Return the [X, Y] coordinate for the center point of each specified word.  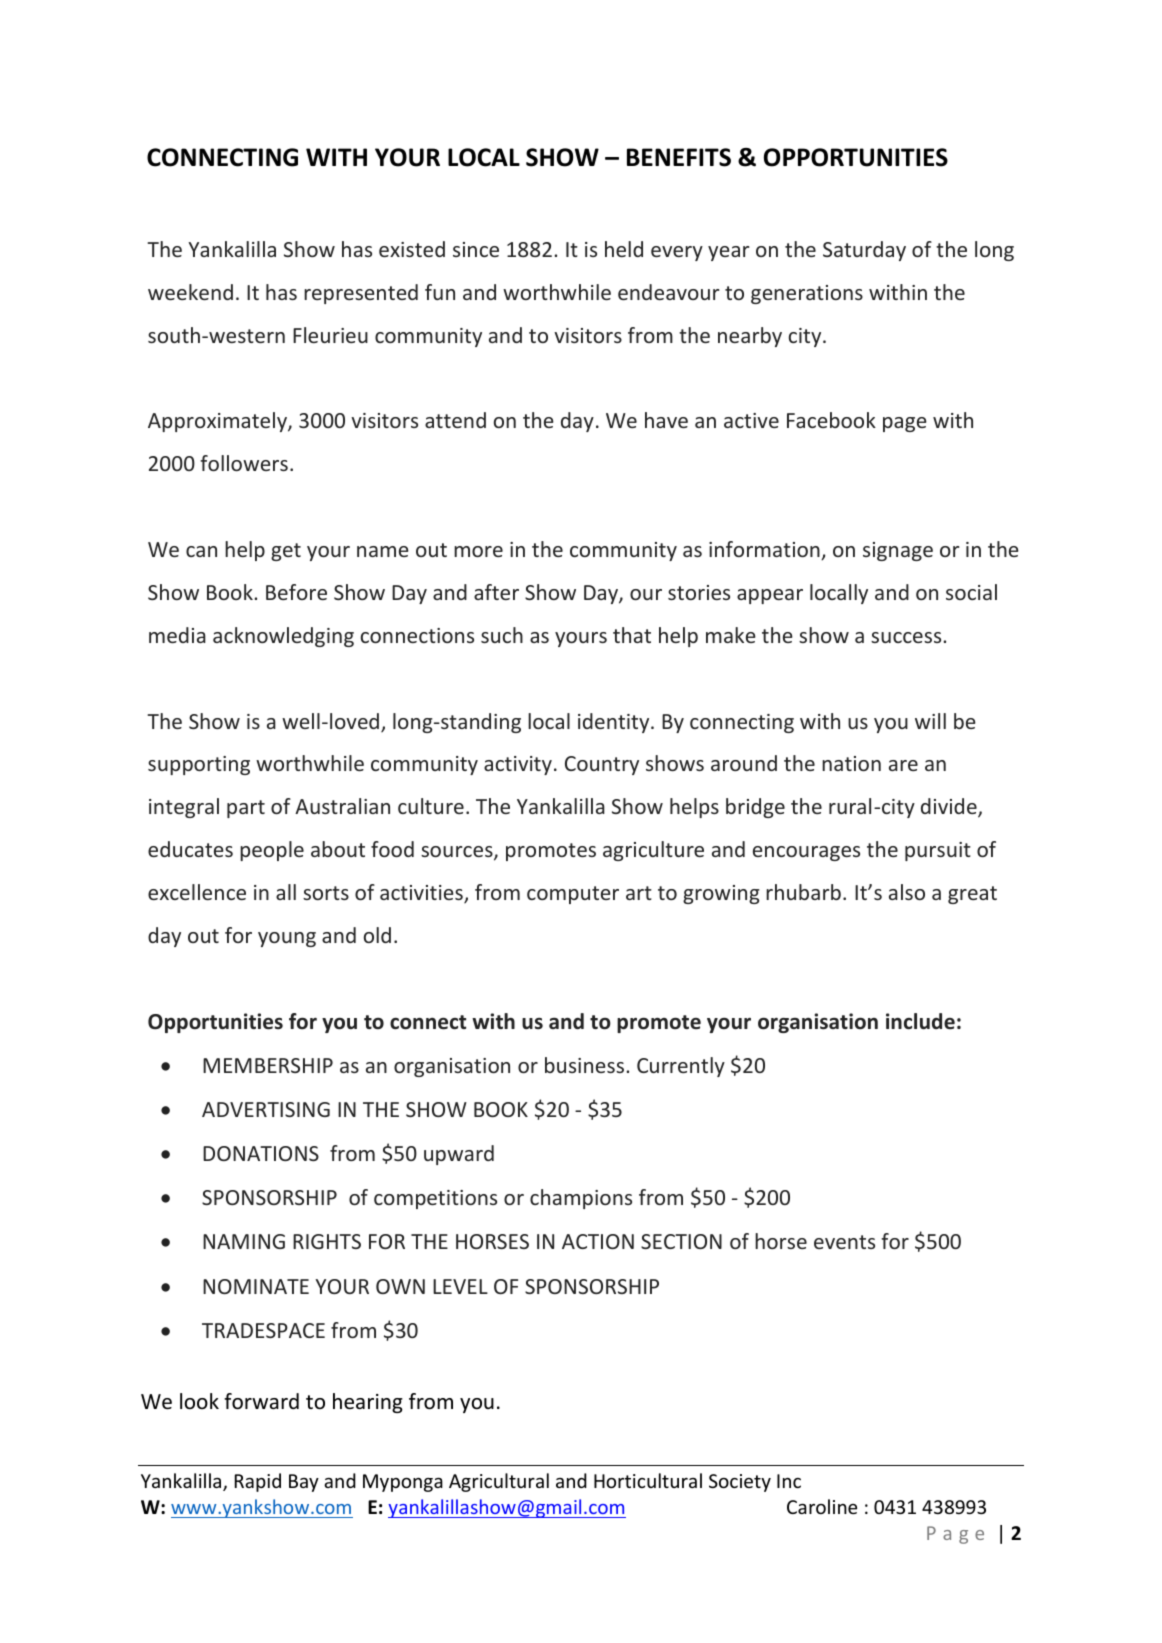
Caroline [822, 1506]
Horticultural [648, 1480]
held [624, 249]
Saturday [864, 251]
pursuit [938, 851]
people [272, 851]
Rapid [258, 1482]
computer [573, 895]
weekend [190, 292]
